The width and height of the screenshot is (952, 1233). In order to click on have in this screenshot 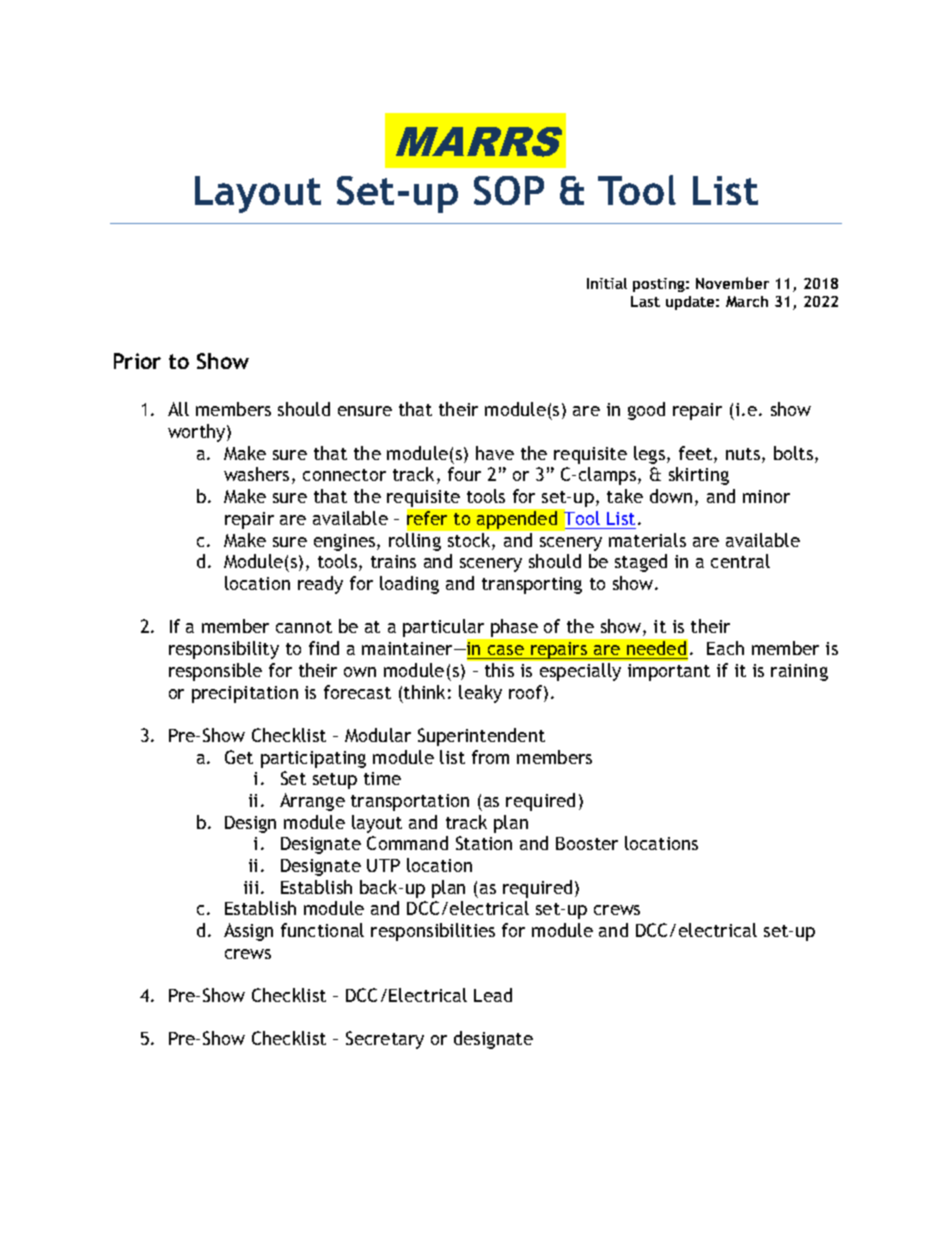, I will do `click(495, 453)`.
